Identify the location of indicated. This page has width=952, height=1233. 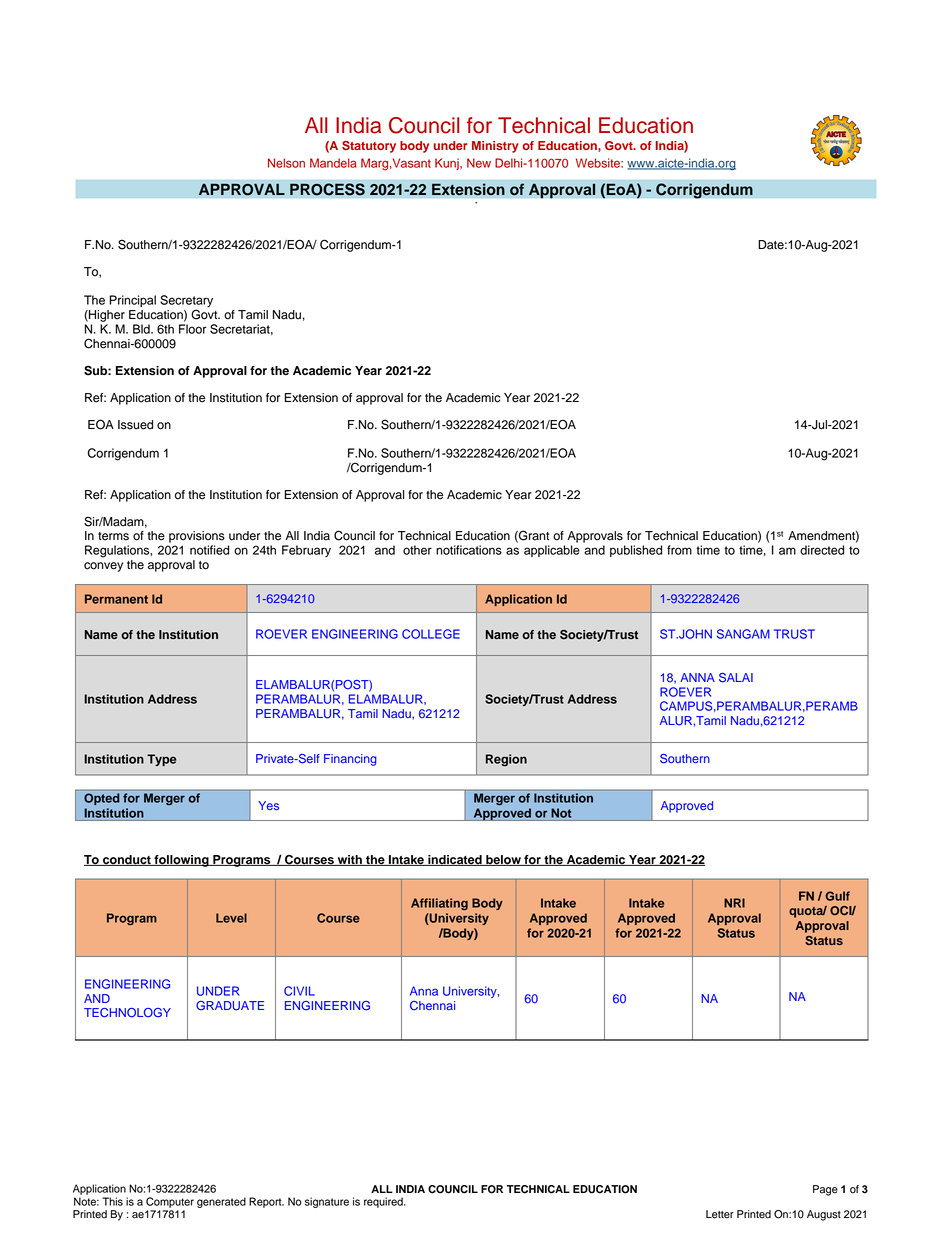
(455, 860).
